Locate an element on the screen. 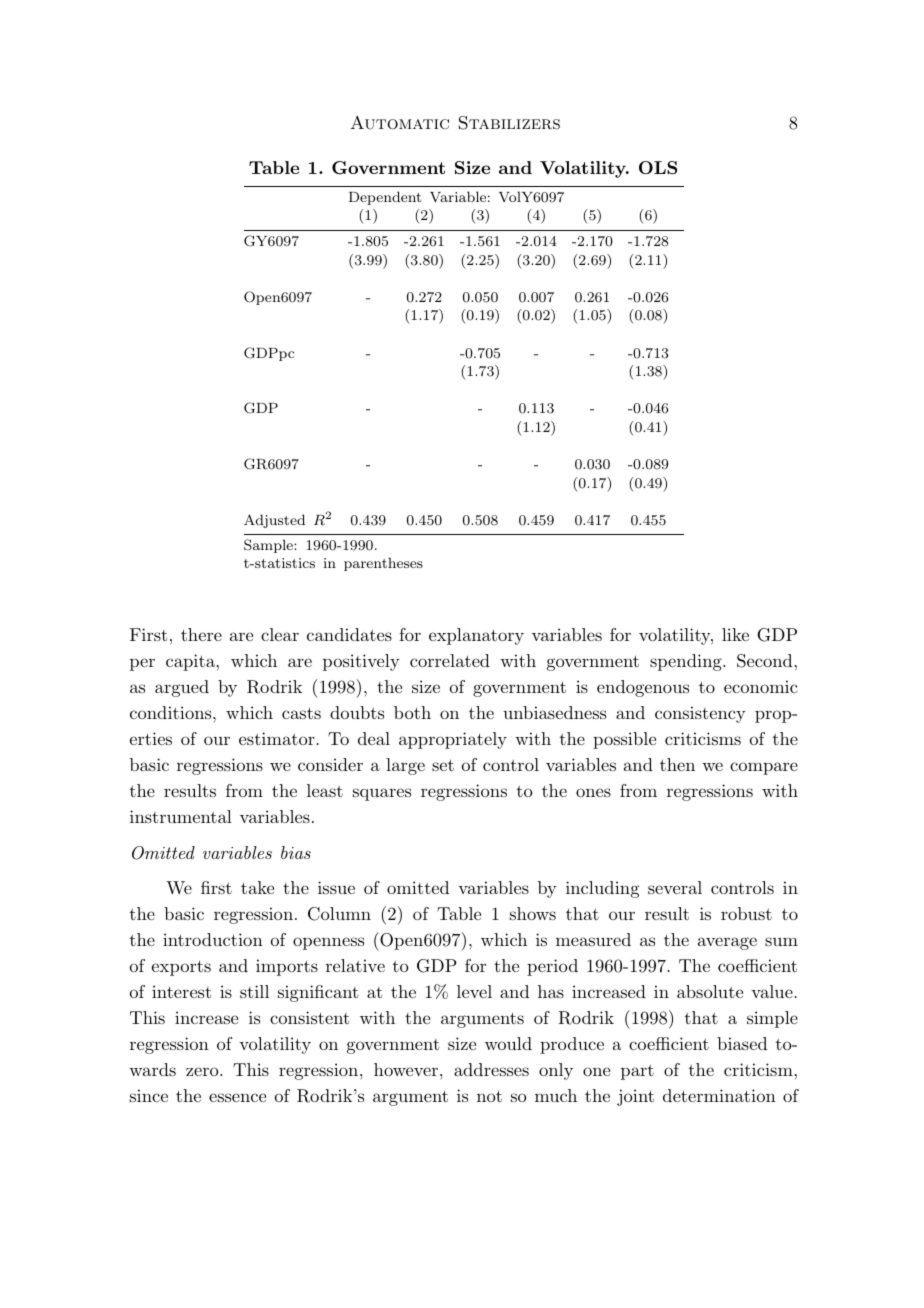  like is located at coordinates (735, 634).
